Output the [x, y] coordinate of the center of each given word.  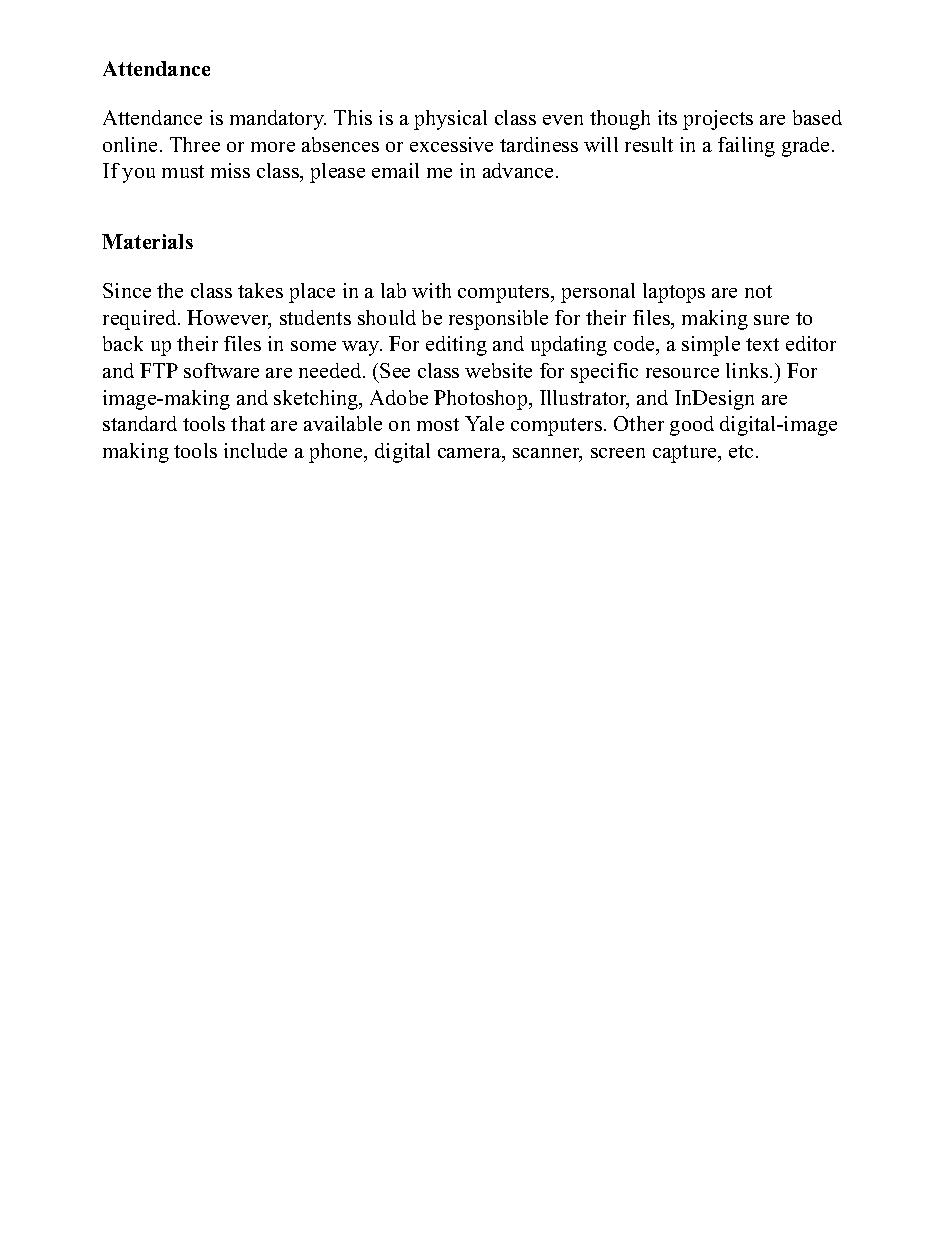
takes [260, 290]
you [138, 175]
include [255, 450]
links [747, 370]
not [758, 291]
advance [518, 170]
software [221, 370]
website [498, 370]
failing [746, 147]
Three [195, 144]
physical [450, 120]
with [431, 290]
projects [718, 120]
